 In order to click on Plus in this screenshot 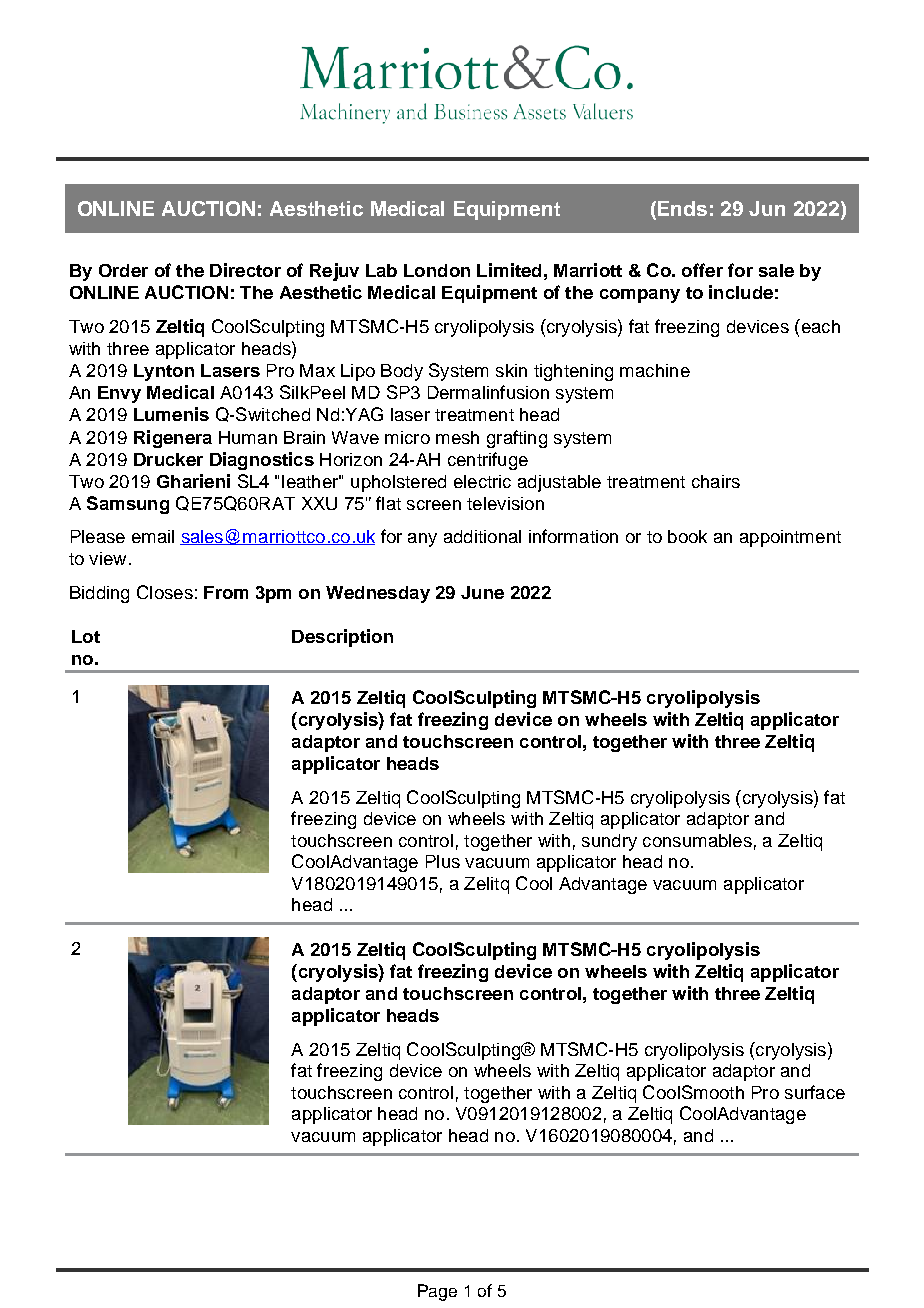, I will do `click(443, 861)`.
